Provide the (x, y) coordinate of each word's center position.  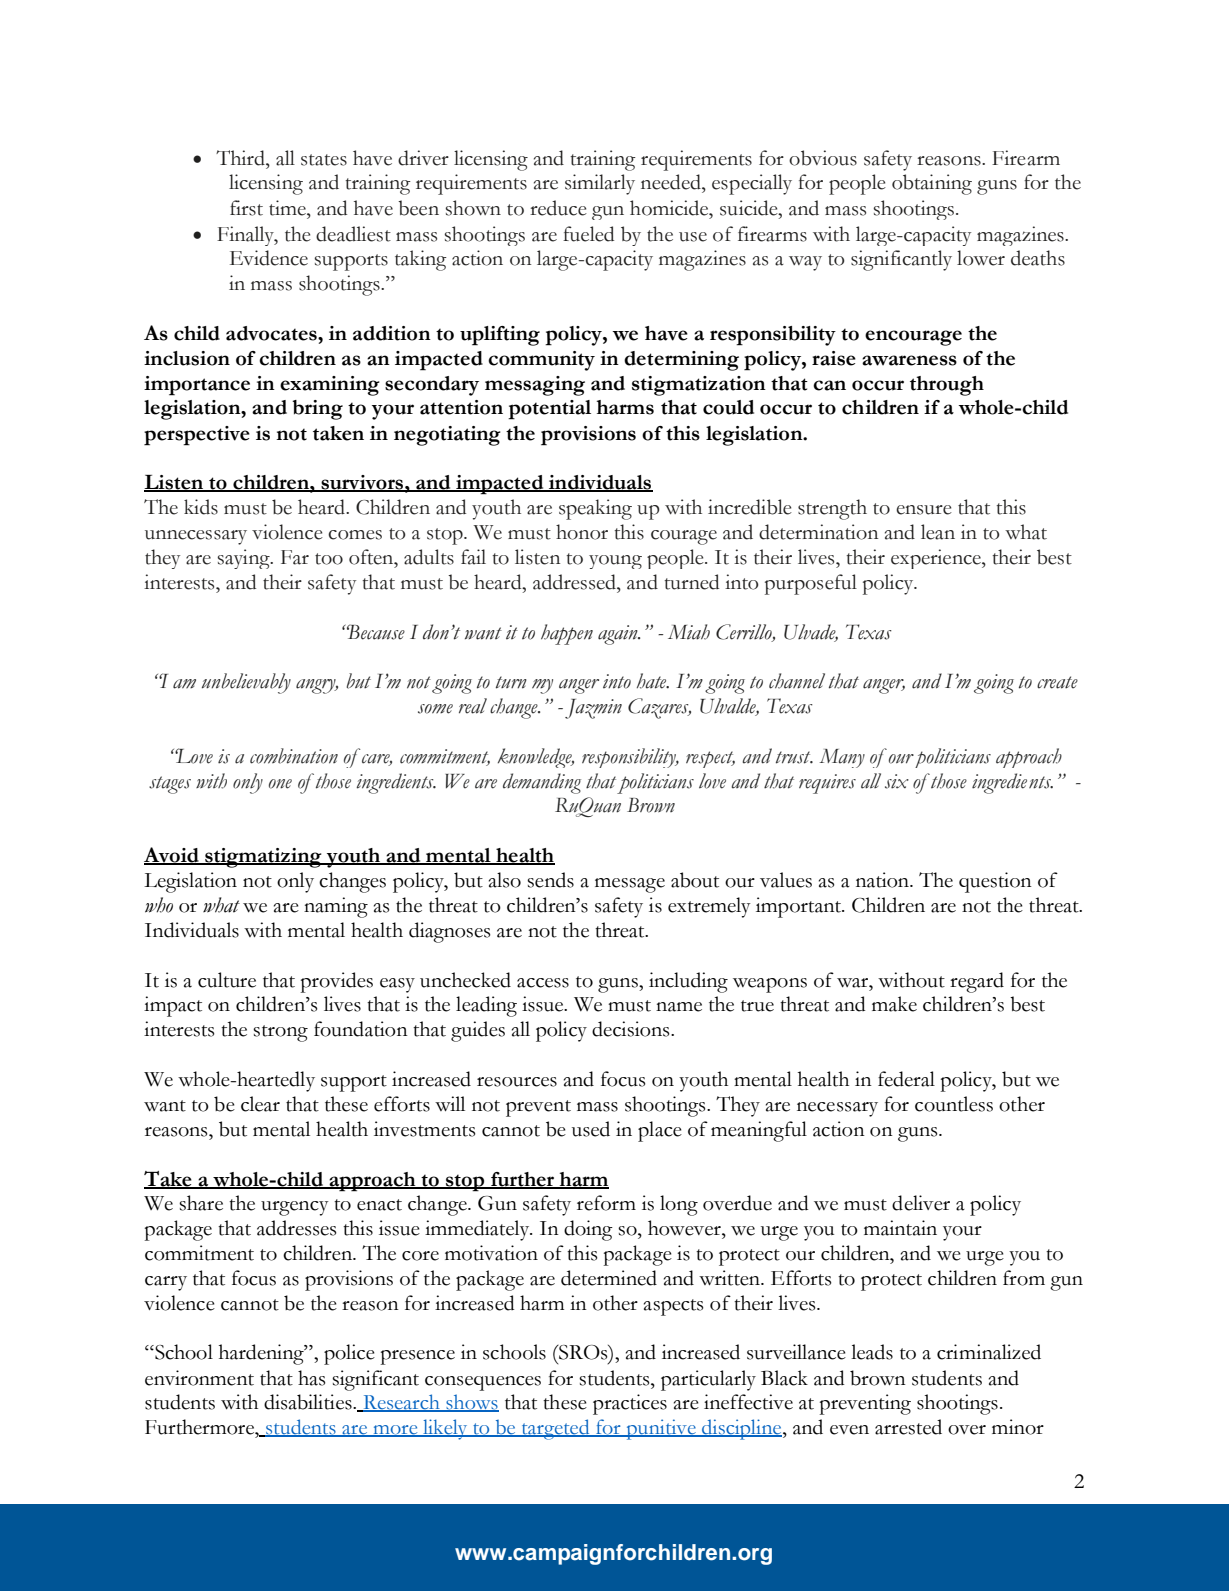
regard (977, 982)
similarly (600, 184)
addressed (575, 582)
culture (227, 980)
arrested (908, 1427)
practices (630, 1404)
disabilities (309, 1402)
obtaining (932, 184)
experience (937, 559)
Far (295, 557)
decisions (632, 1029)
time (288, 208)
